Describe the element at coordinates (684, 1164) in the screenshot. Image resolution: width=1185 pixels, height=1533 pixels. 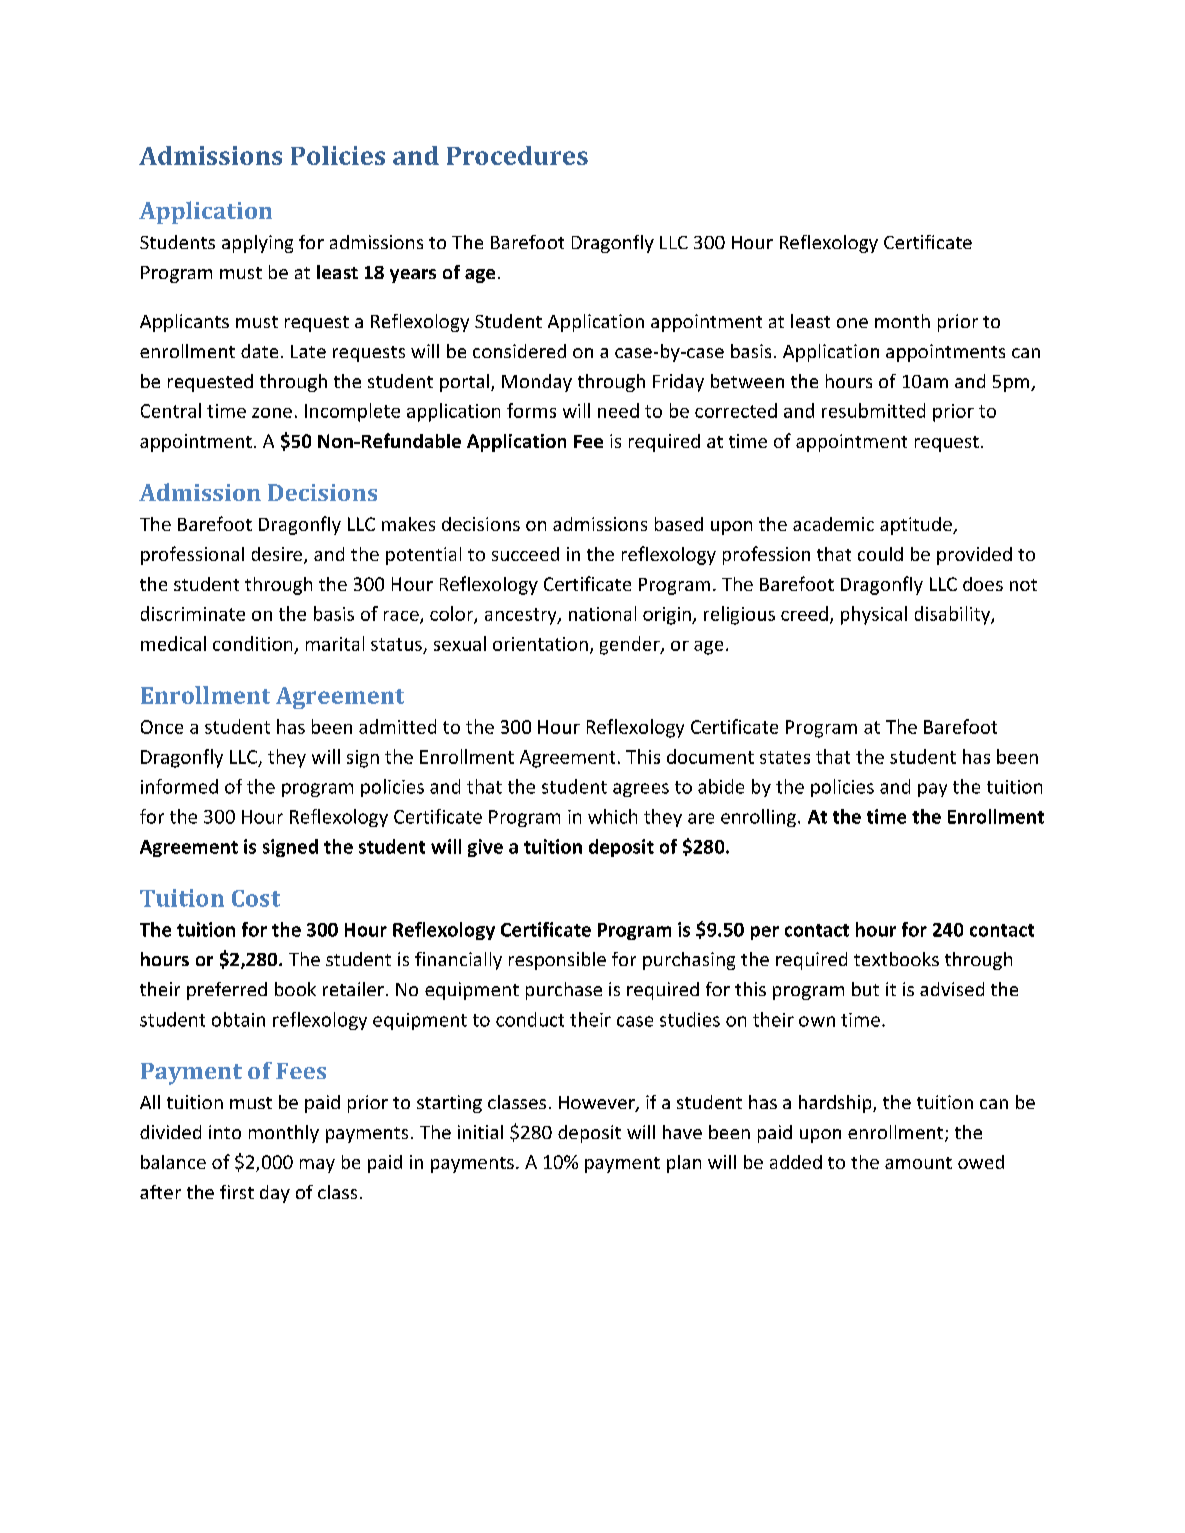
I see `plan` at that location.
